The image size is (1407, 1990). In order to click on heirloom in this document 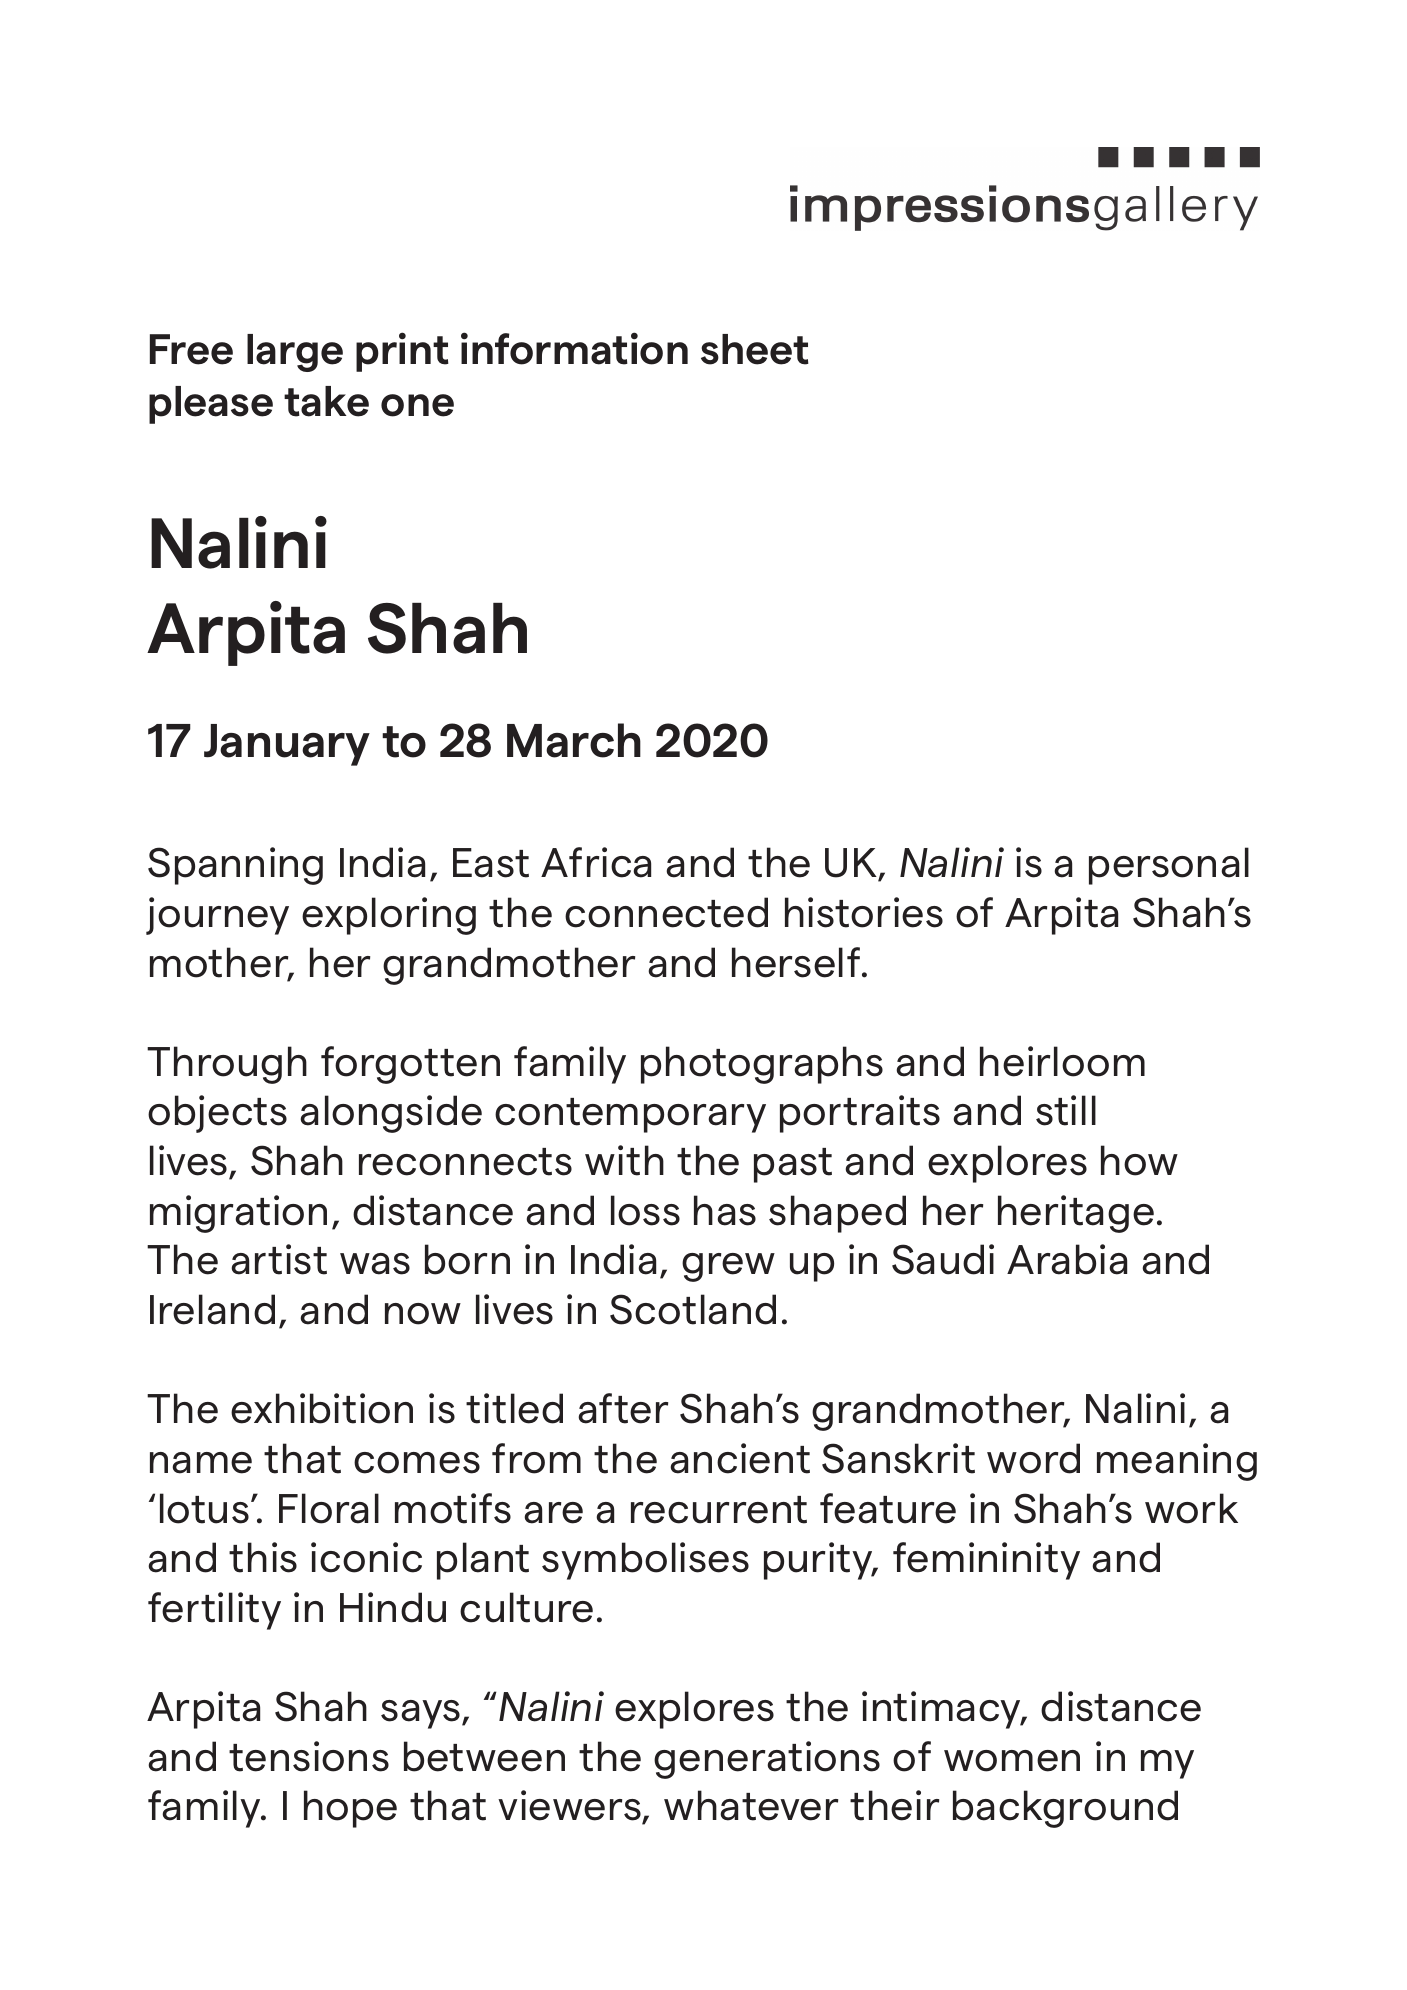, I will do `click(1062, 1061)`.
